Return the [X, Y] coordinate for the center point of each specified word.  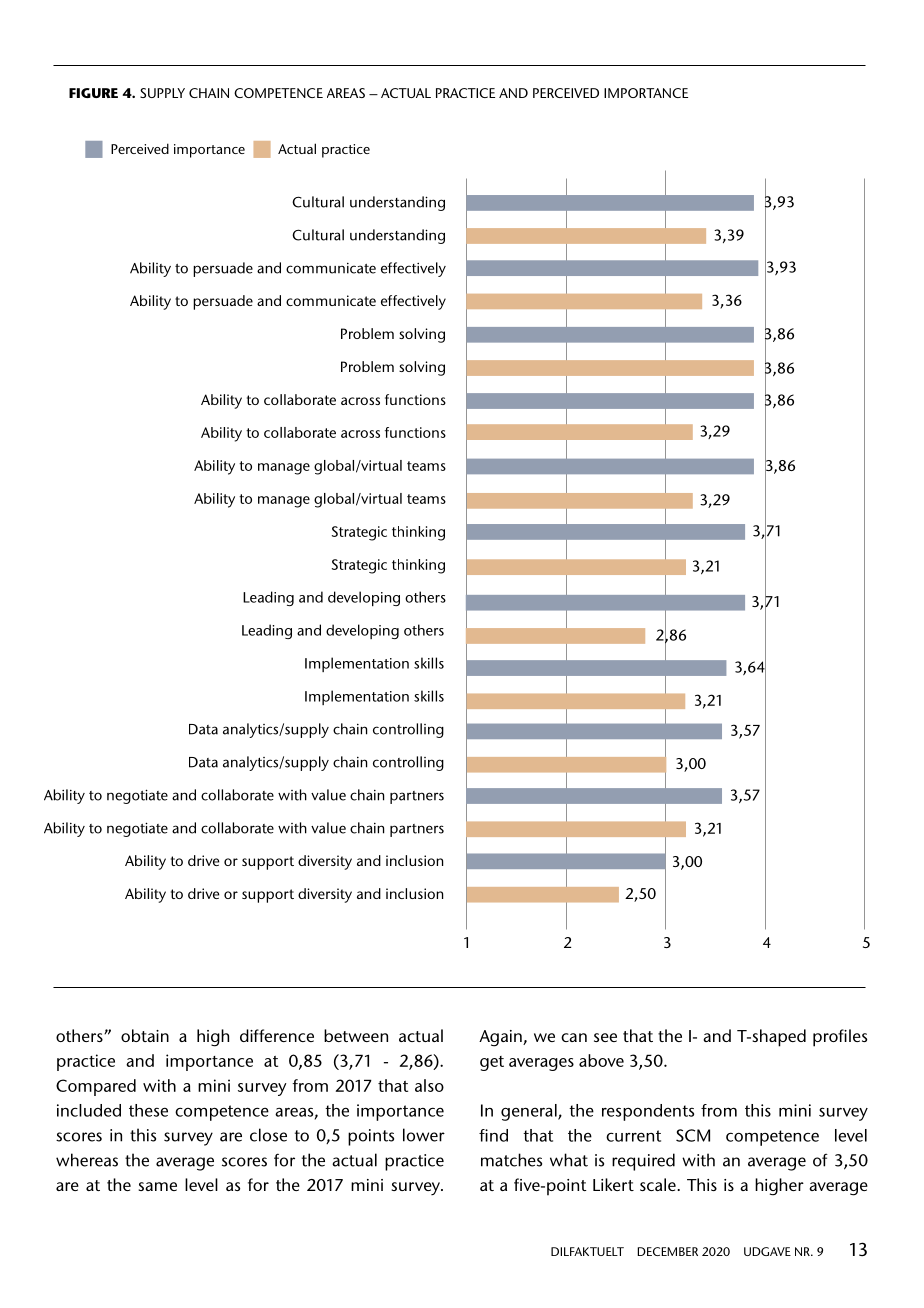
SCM [693, 1135]
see [605, 1037]
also [429, 1085]
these [148, 1110]
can [574, 1037]
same [157, 1186]
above [601, 1060]
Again [501, 1038]
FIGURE [93, 93]
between [356, 1035]
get [492, 1063]
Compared [96, 1087]
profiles [840, 1038]
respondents [648, 1112]
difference [277, 1035]
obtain [145, 1035]
